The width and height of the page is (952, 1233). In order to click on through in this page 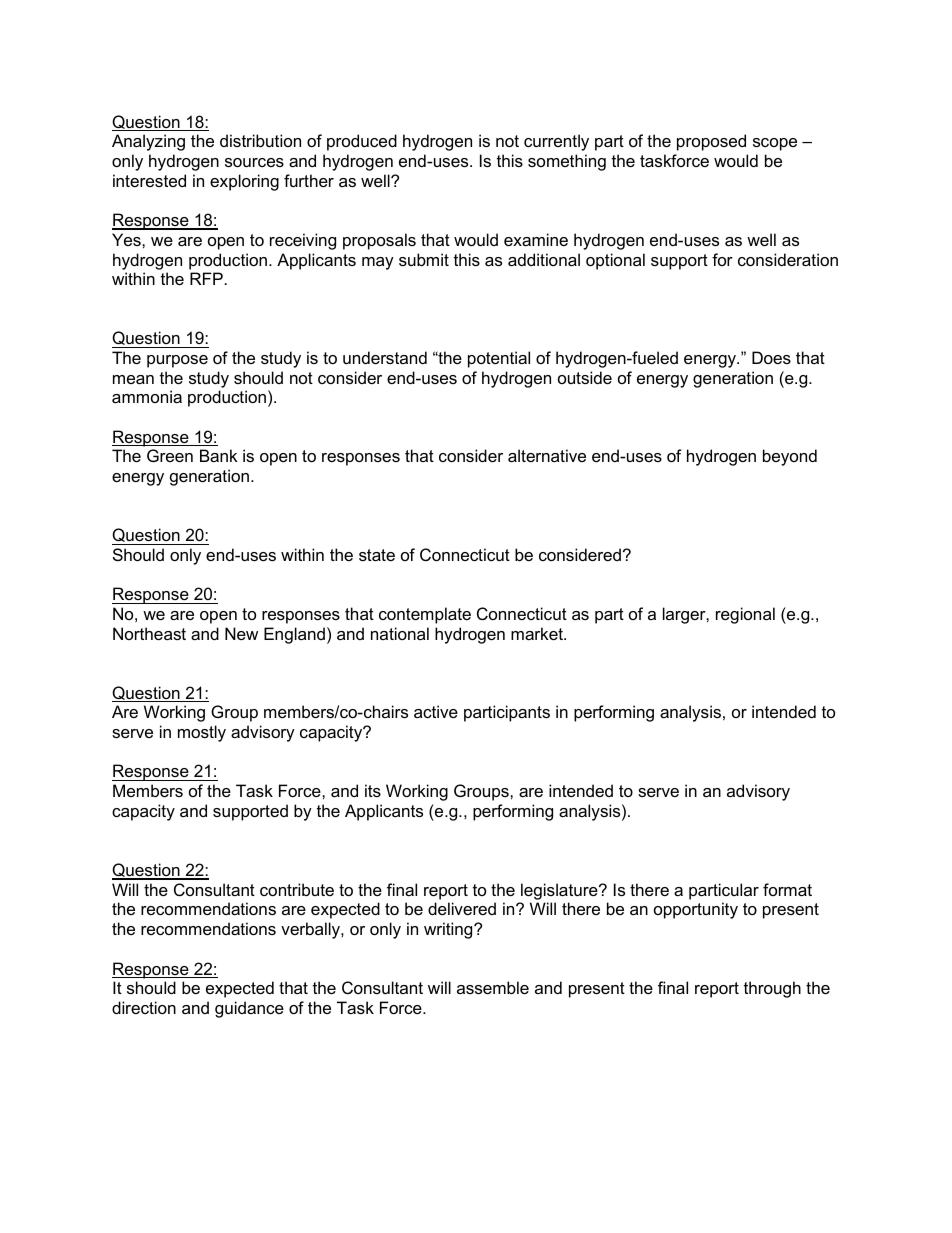, I will do `click(772, 989)`.
